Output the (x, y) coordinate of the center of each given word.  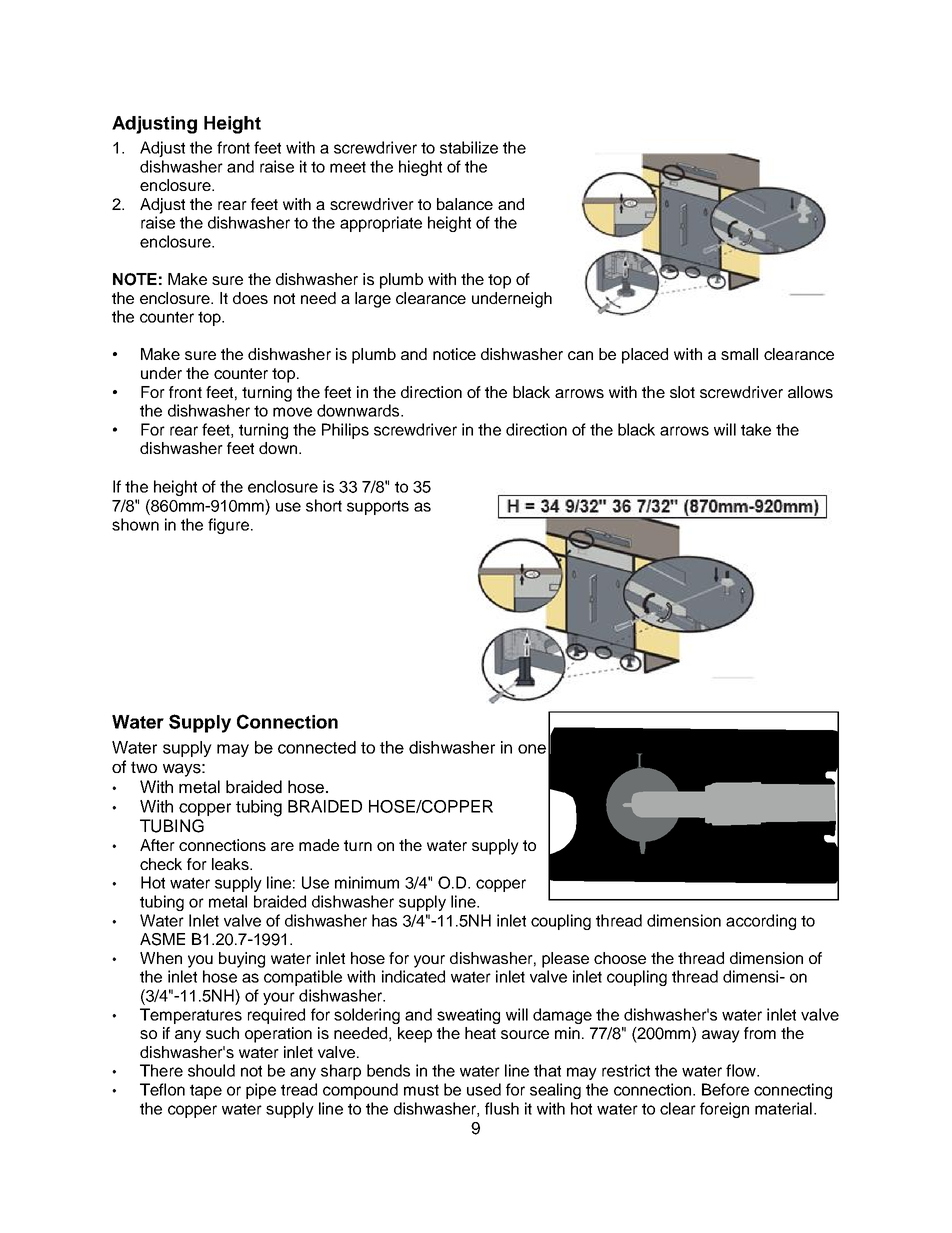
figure (228, 526)
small (739, 354)
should (211, 1070)
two (144, 767)
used (484, 1089)
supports (378, 507)
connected (317, 747)
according (761, 922)
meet (348, 167)
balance (465, 204)
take (756, 429)
